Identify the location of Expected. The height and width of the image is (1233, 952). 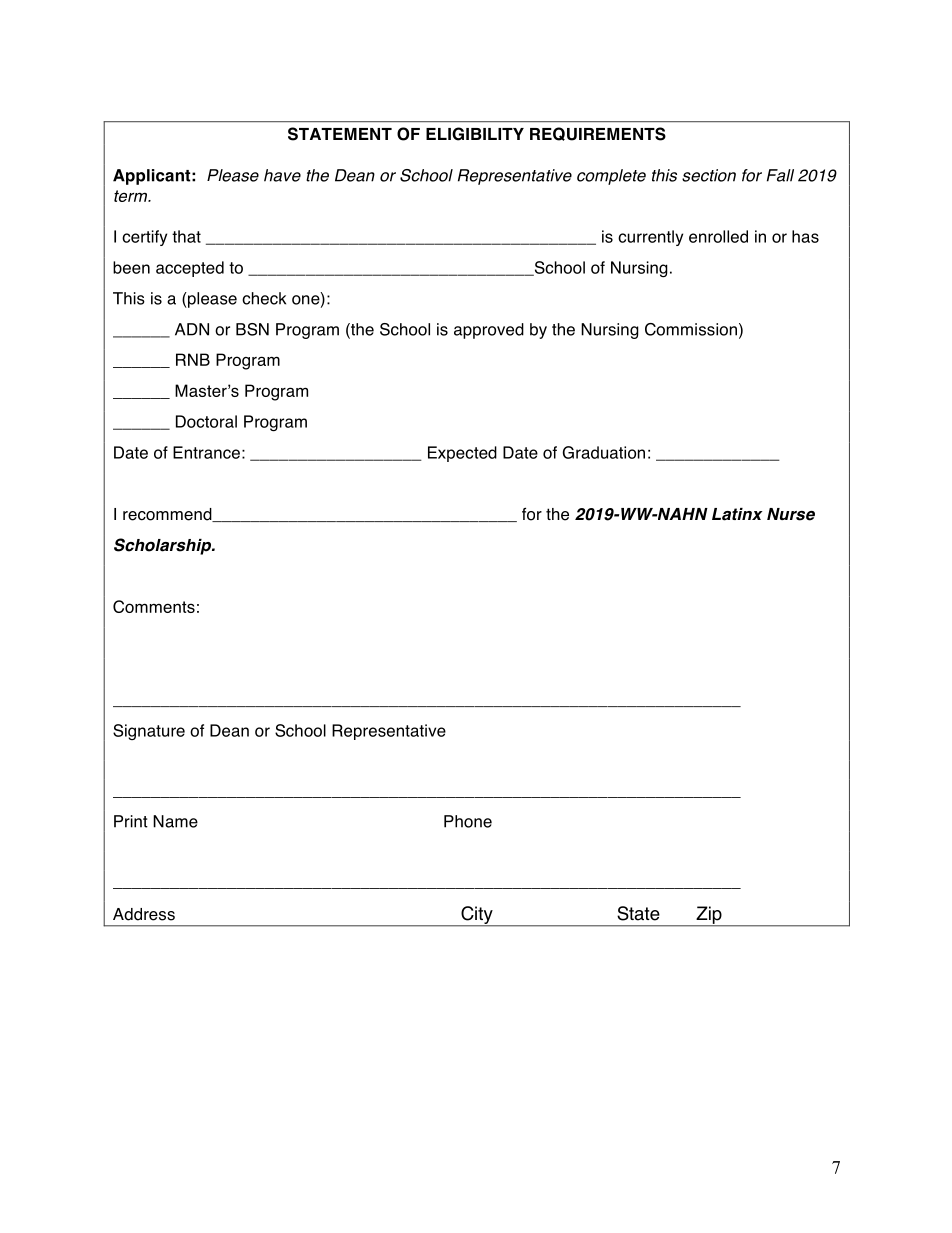
(462, 454).
